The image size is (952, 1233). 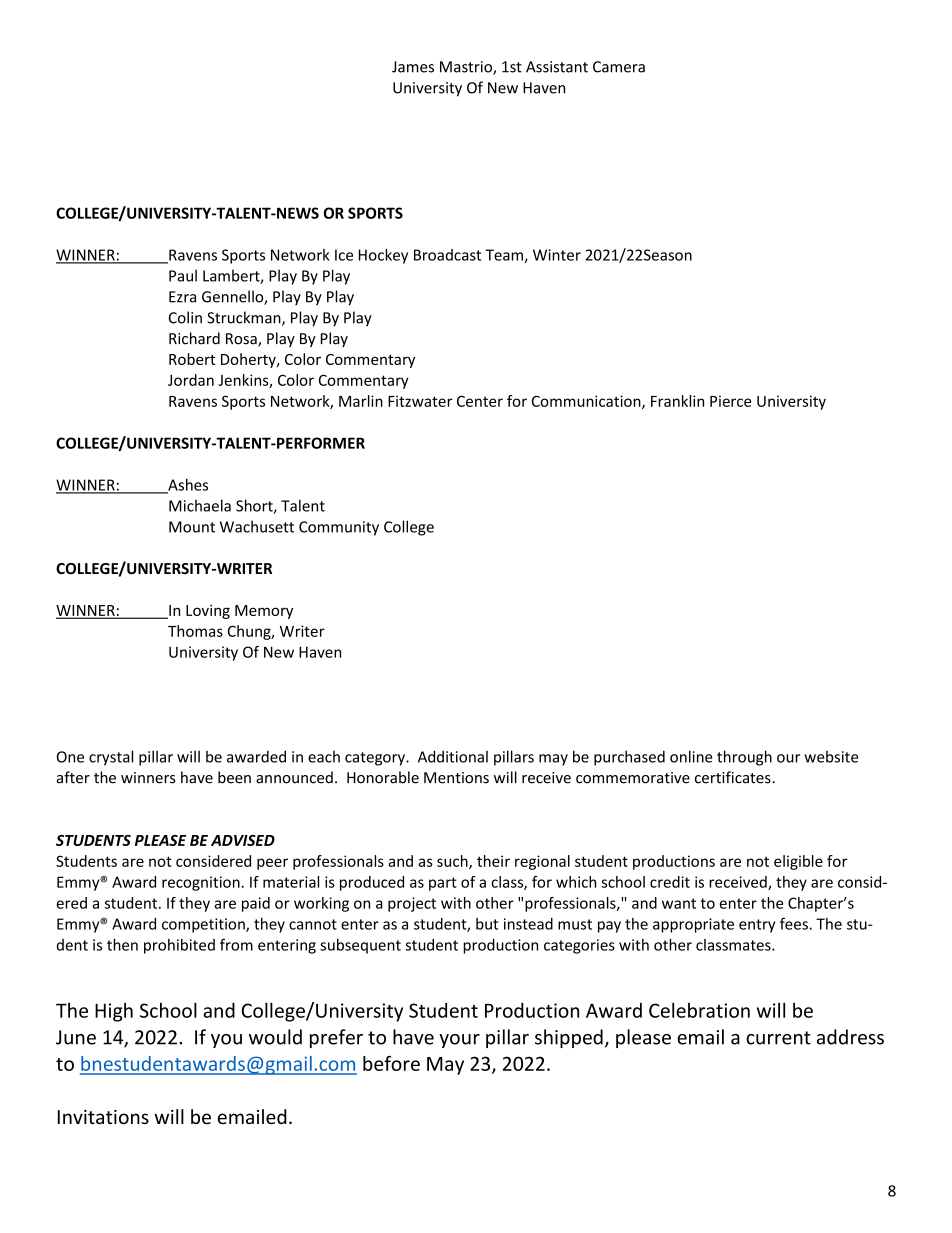 I want to click on been, so click(x=234, y=777).
